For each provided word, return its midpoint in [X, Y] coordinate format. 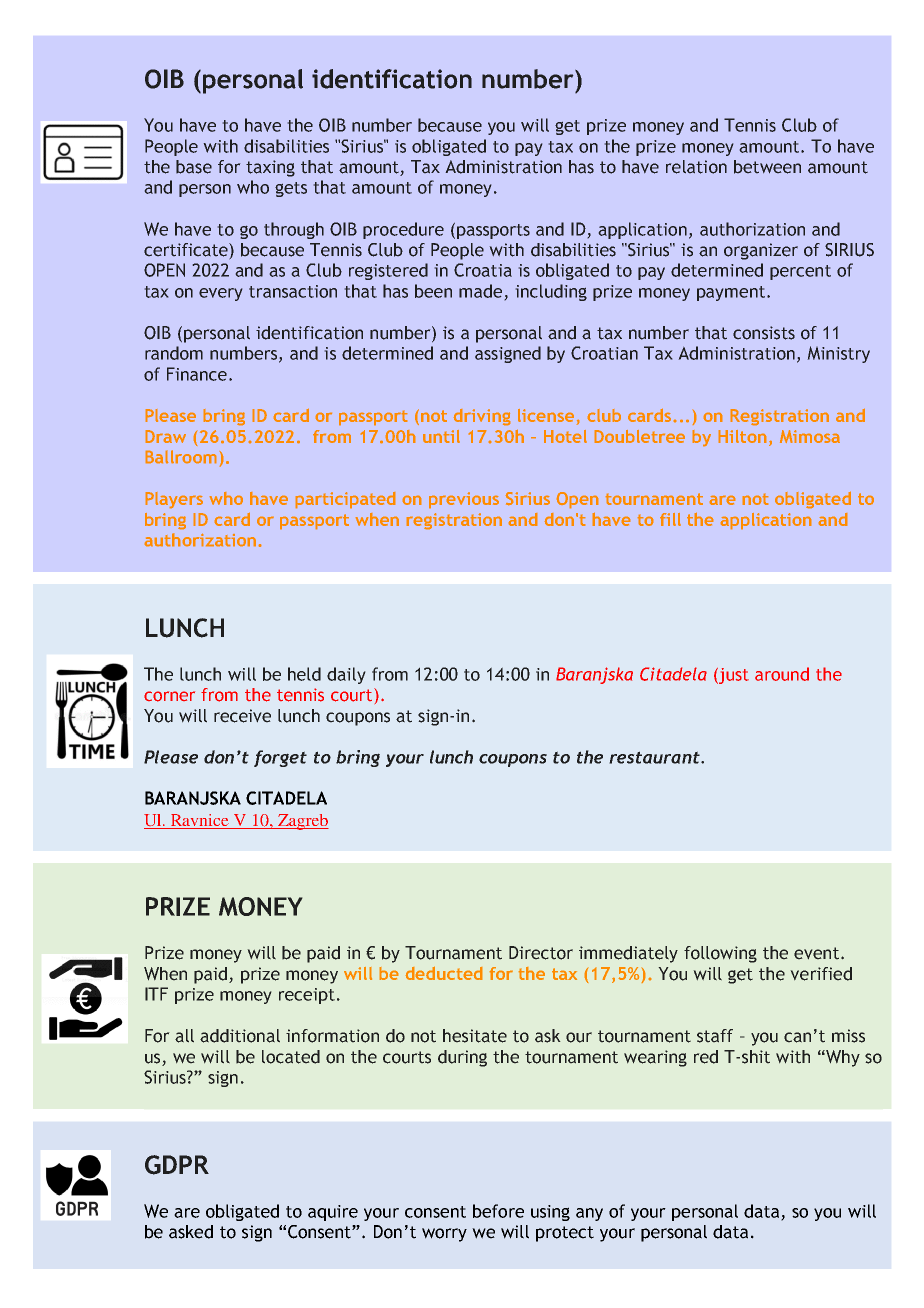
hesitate [475, 1036]
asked [191, 1232]
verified [821, 974]
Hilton [742, 436]
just [733, 676]
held [304, 674]
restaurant [655, 757]
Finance [197, 374]
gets [291, 189]
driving [482, 417]
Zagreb [302, 822]
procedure [403, 230]
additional [240, 1036]
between [767, 167]
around [782, 674]
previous [464, 500]
